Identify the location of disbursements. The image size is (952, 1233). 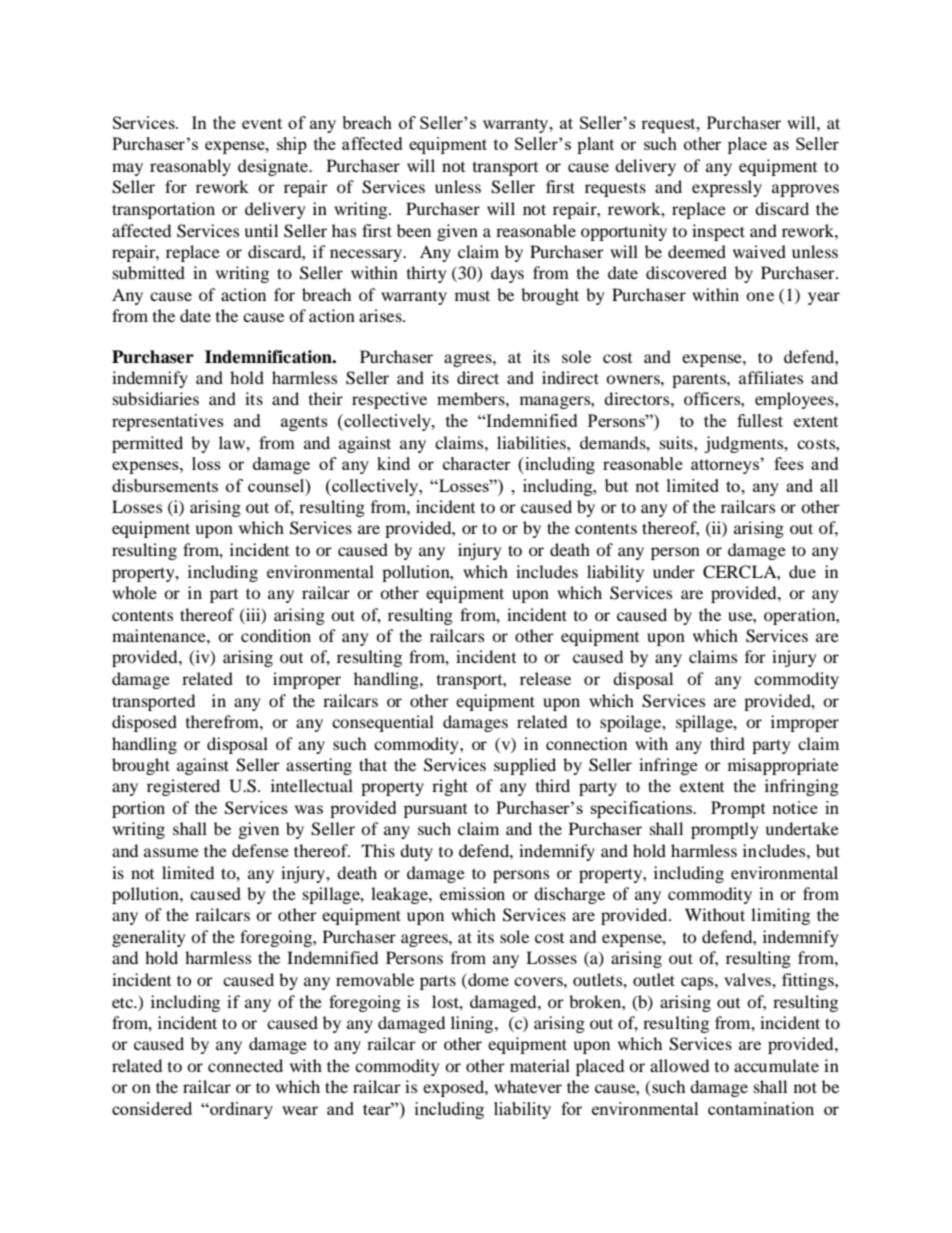
(165, 485).
